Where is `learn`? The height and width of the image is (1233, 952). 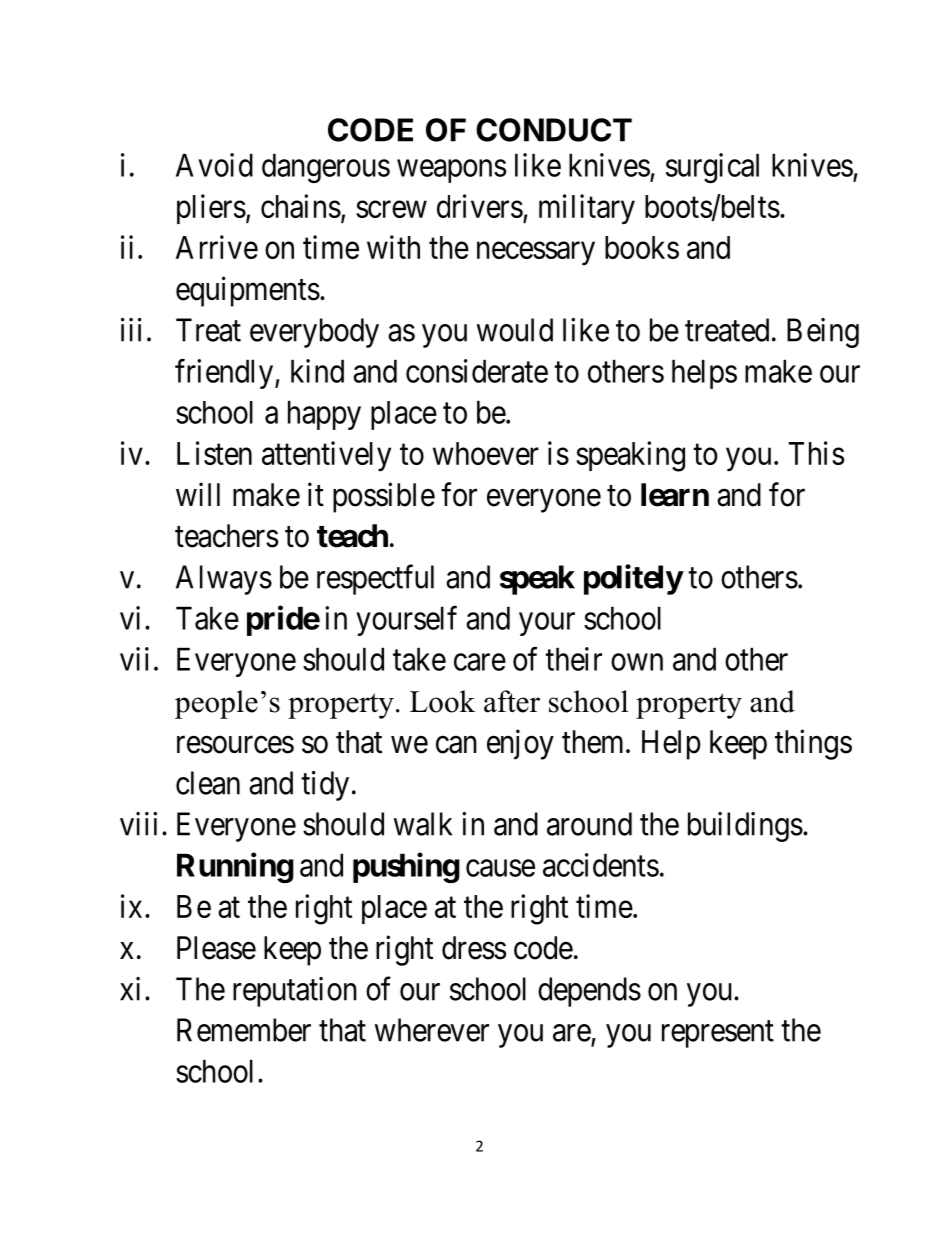
learn is located at coordinates (675, 495).
